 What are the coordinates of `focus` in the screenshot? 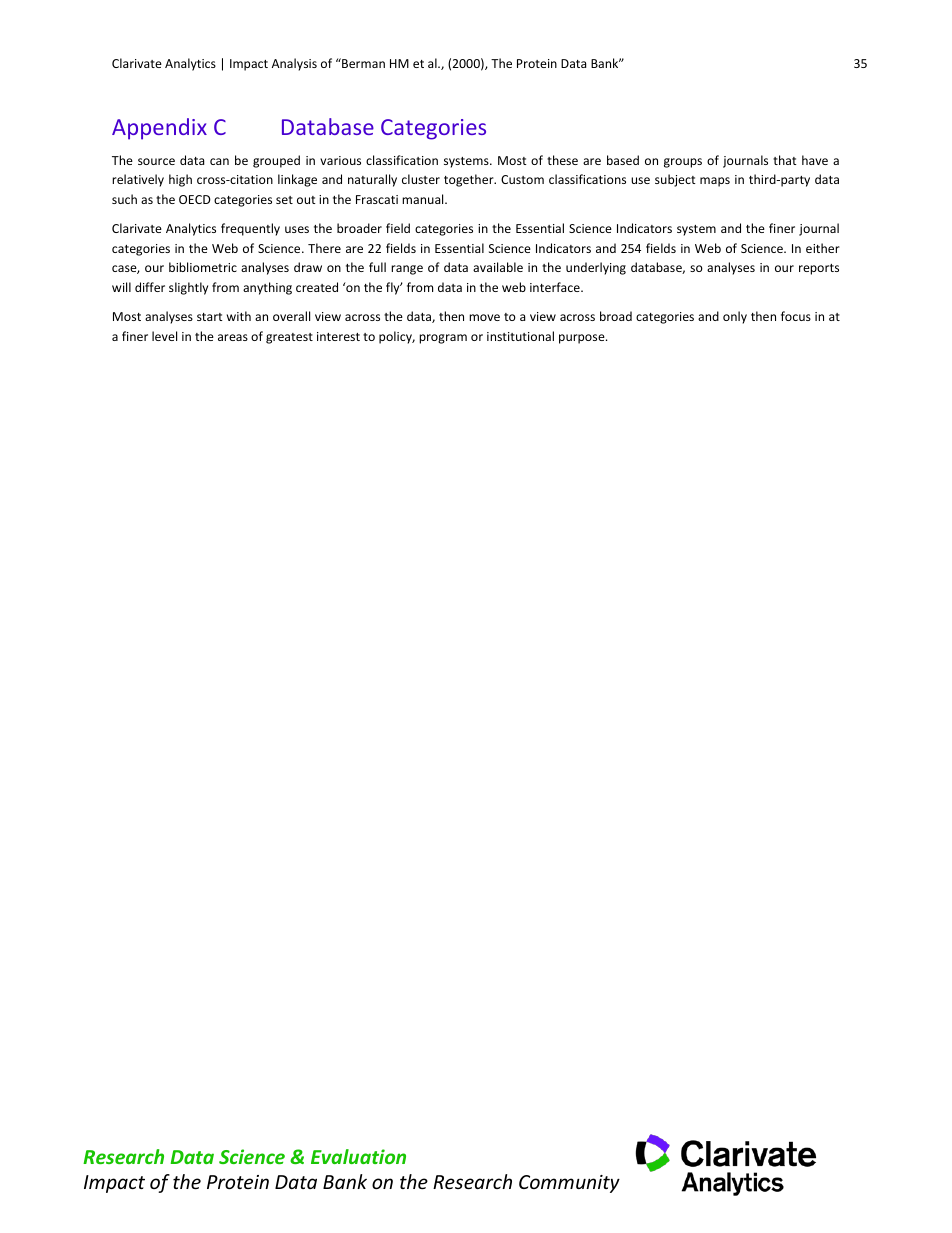 It's located at (796, 316).
